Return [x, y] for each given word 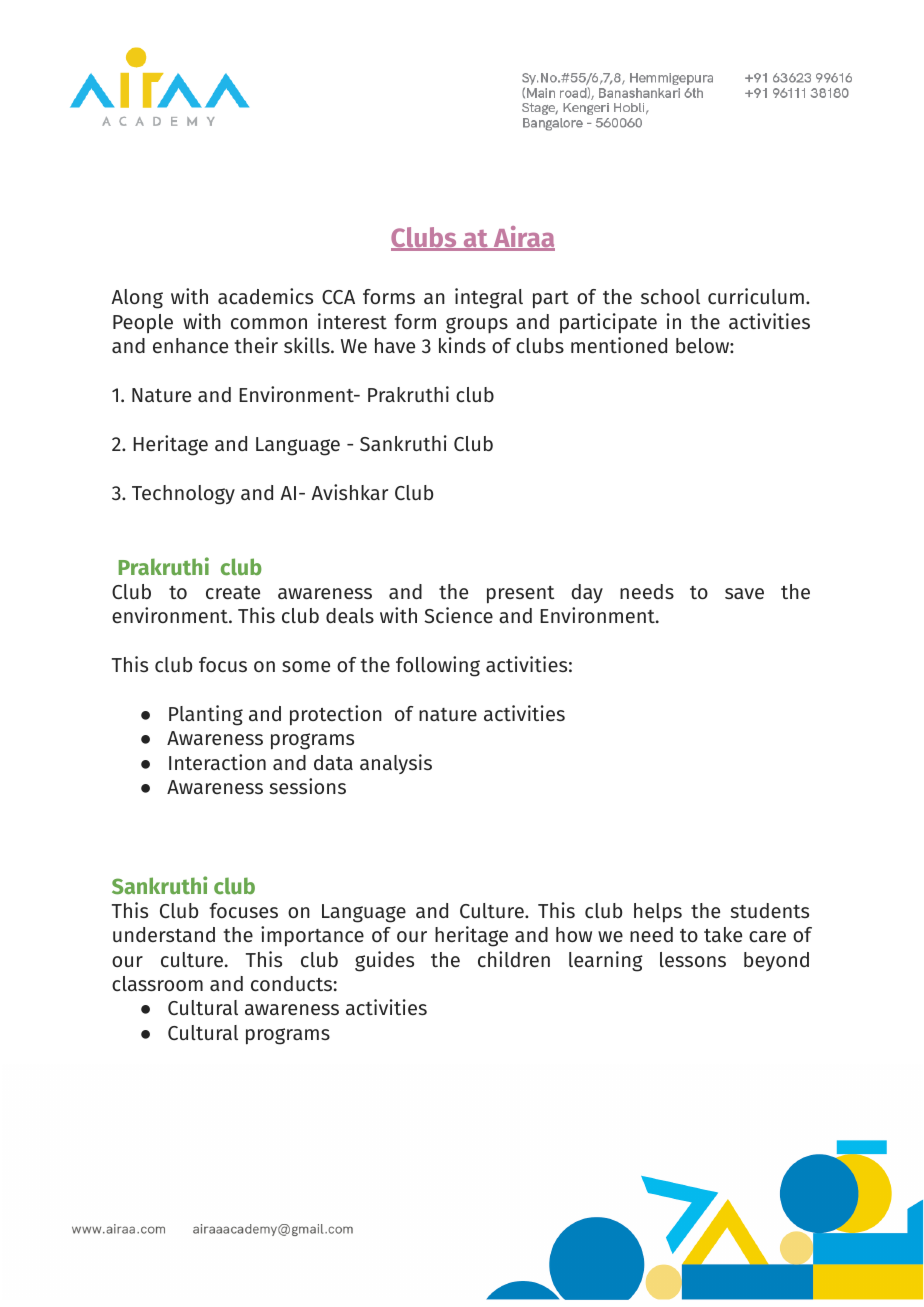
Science [458, 615]
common [269, 323]
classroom [157, 983]
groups [477, 325]
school [670, 296]
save [744, 593]
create [233, 592]
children [514, 959]
